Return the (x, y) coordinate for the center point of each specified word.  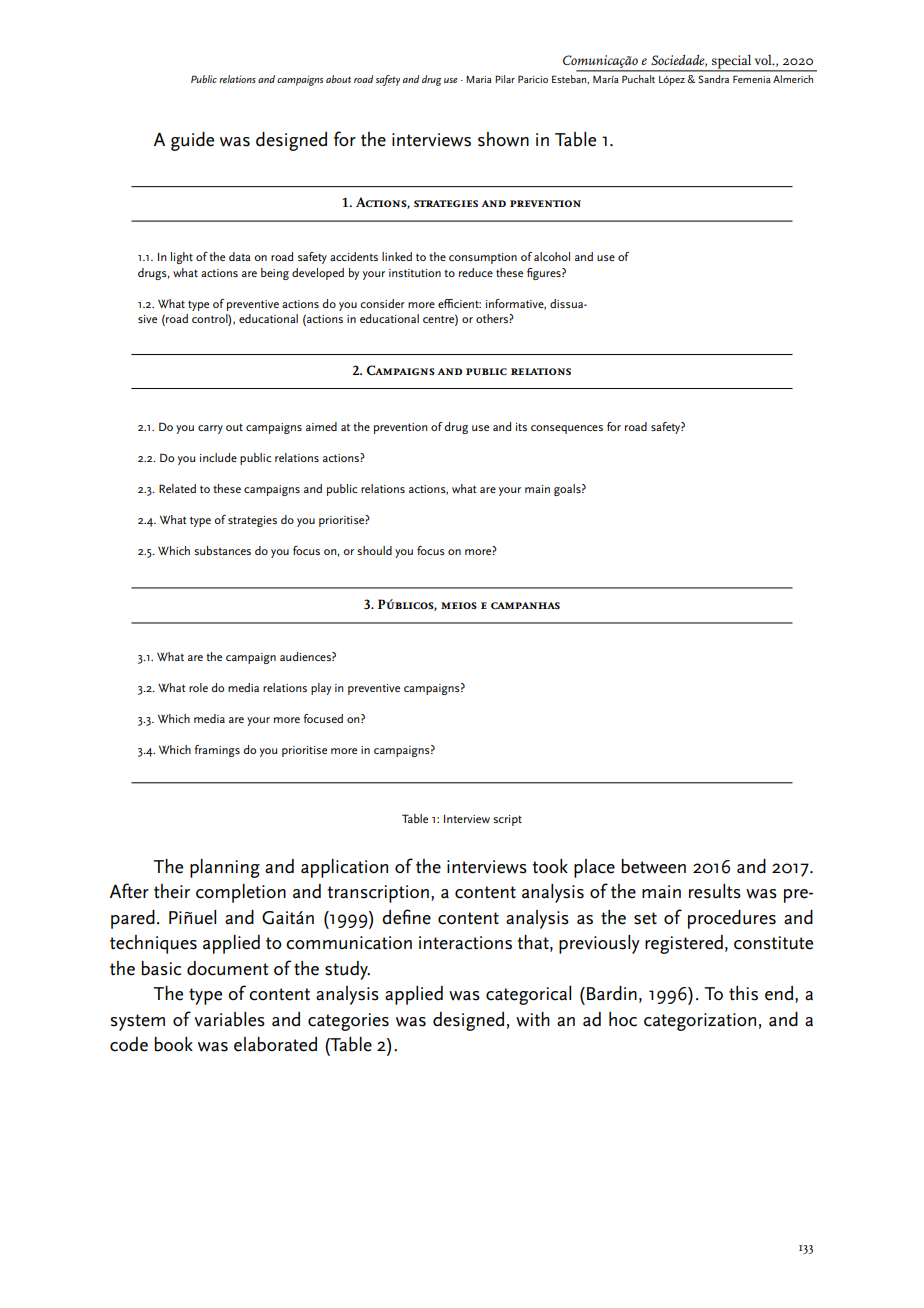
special (732, 62)
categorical (528, 995)
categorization (700, 1022)
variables (229, 1019)
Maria (479, 79)
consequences (567, 429)
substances (222, 550)
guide (192, 141)
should (374, 550)
